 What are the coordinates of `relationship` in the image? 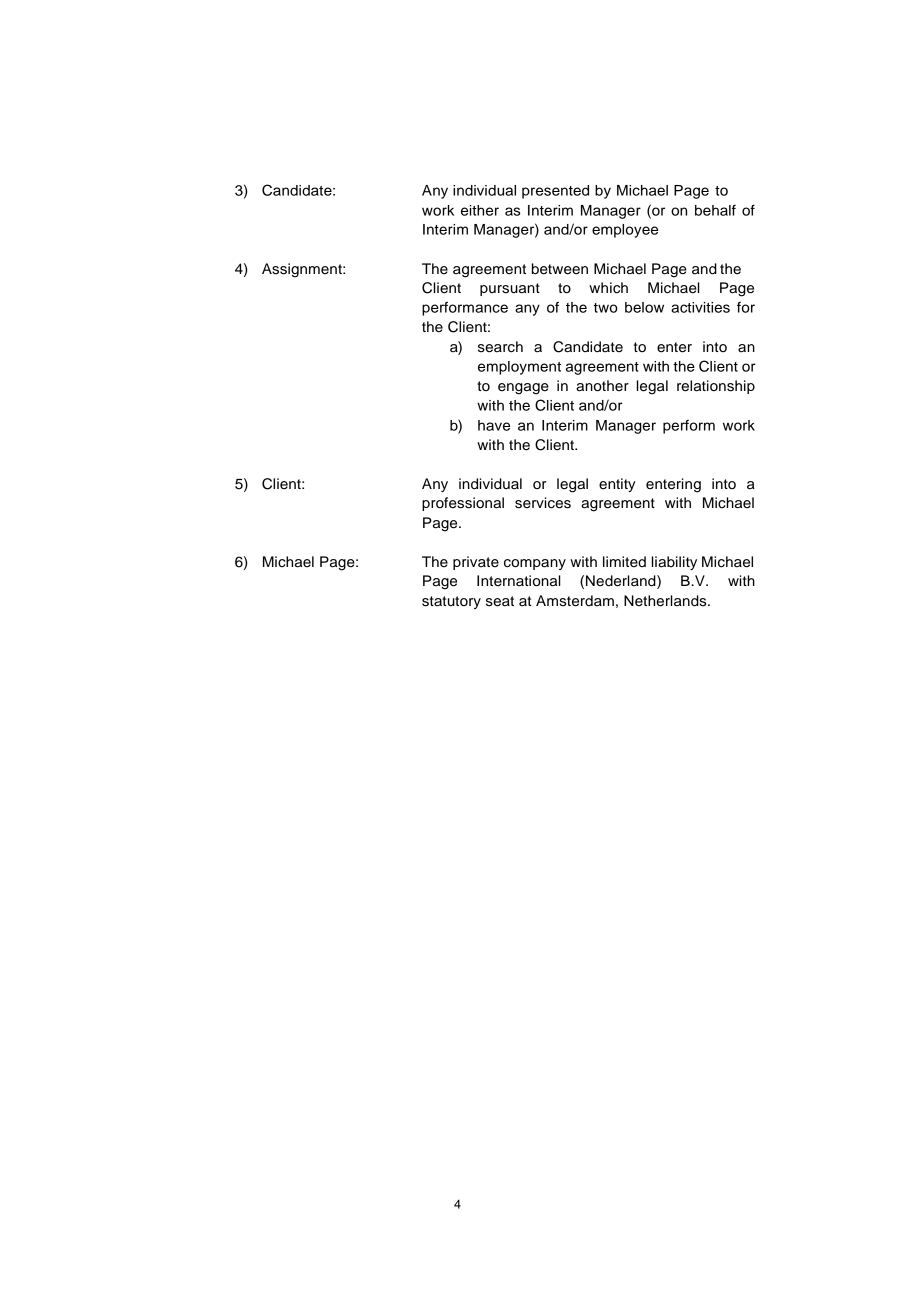 It's located at (716, 387).
